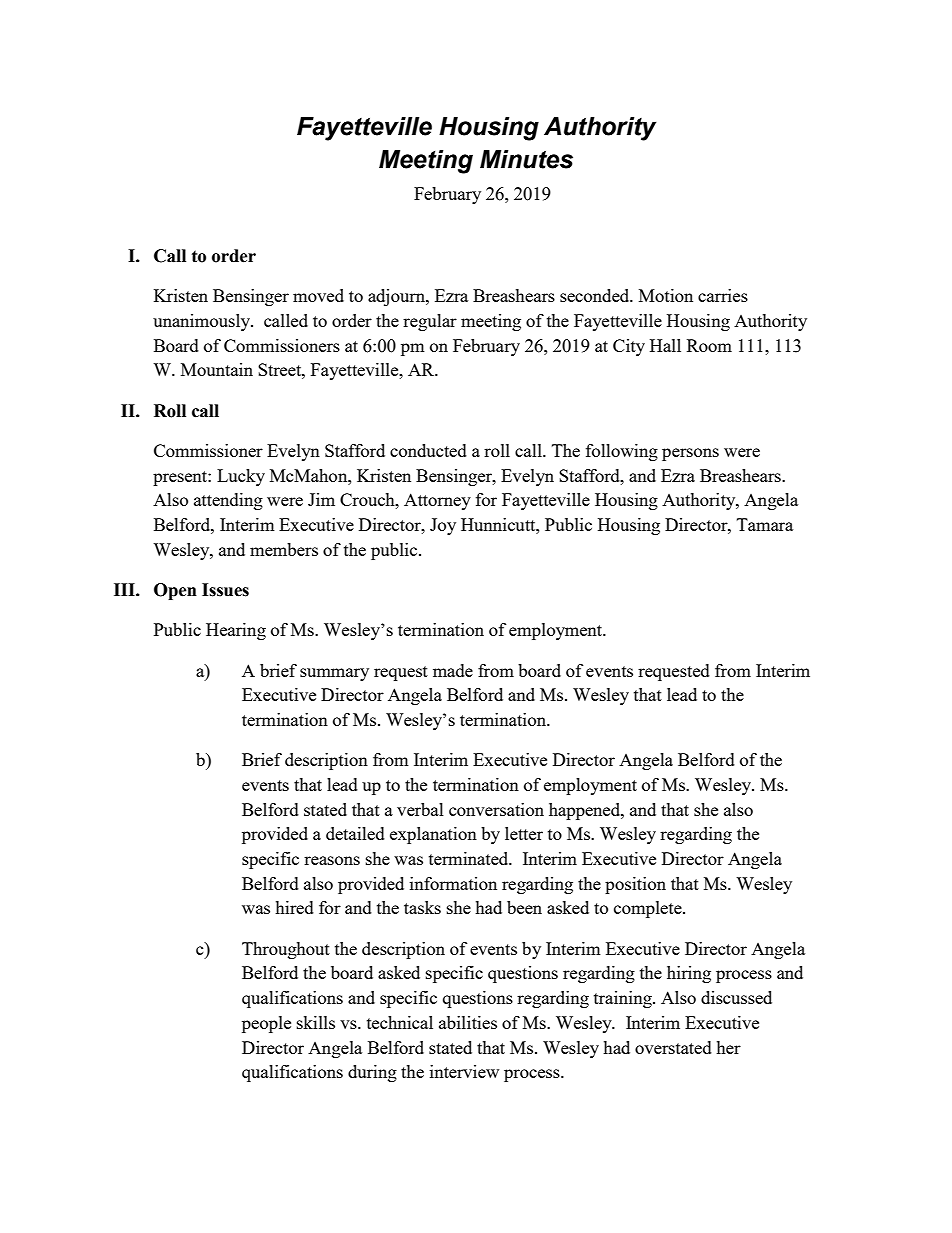 Image resolution: width=952 pixels, height=1233 pixels. I want to click on Motion, so click(666, 295).
